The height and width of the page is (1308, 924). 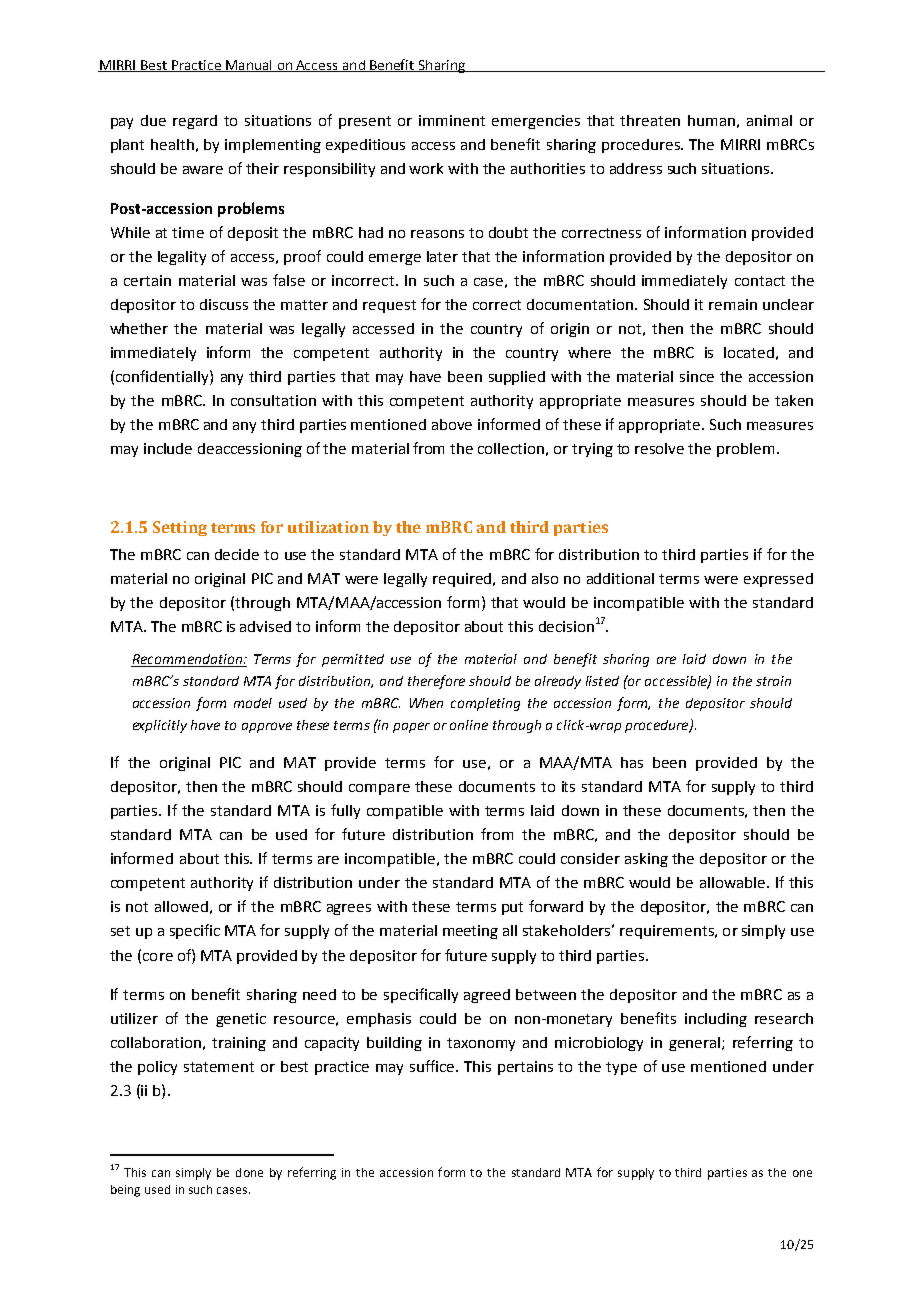 I want to click on strain, so click(x=773, y=681).
